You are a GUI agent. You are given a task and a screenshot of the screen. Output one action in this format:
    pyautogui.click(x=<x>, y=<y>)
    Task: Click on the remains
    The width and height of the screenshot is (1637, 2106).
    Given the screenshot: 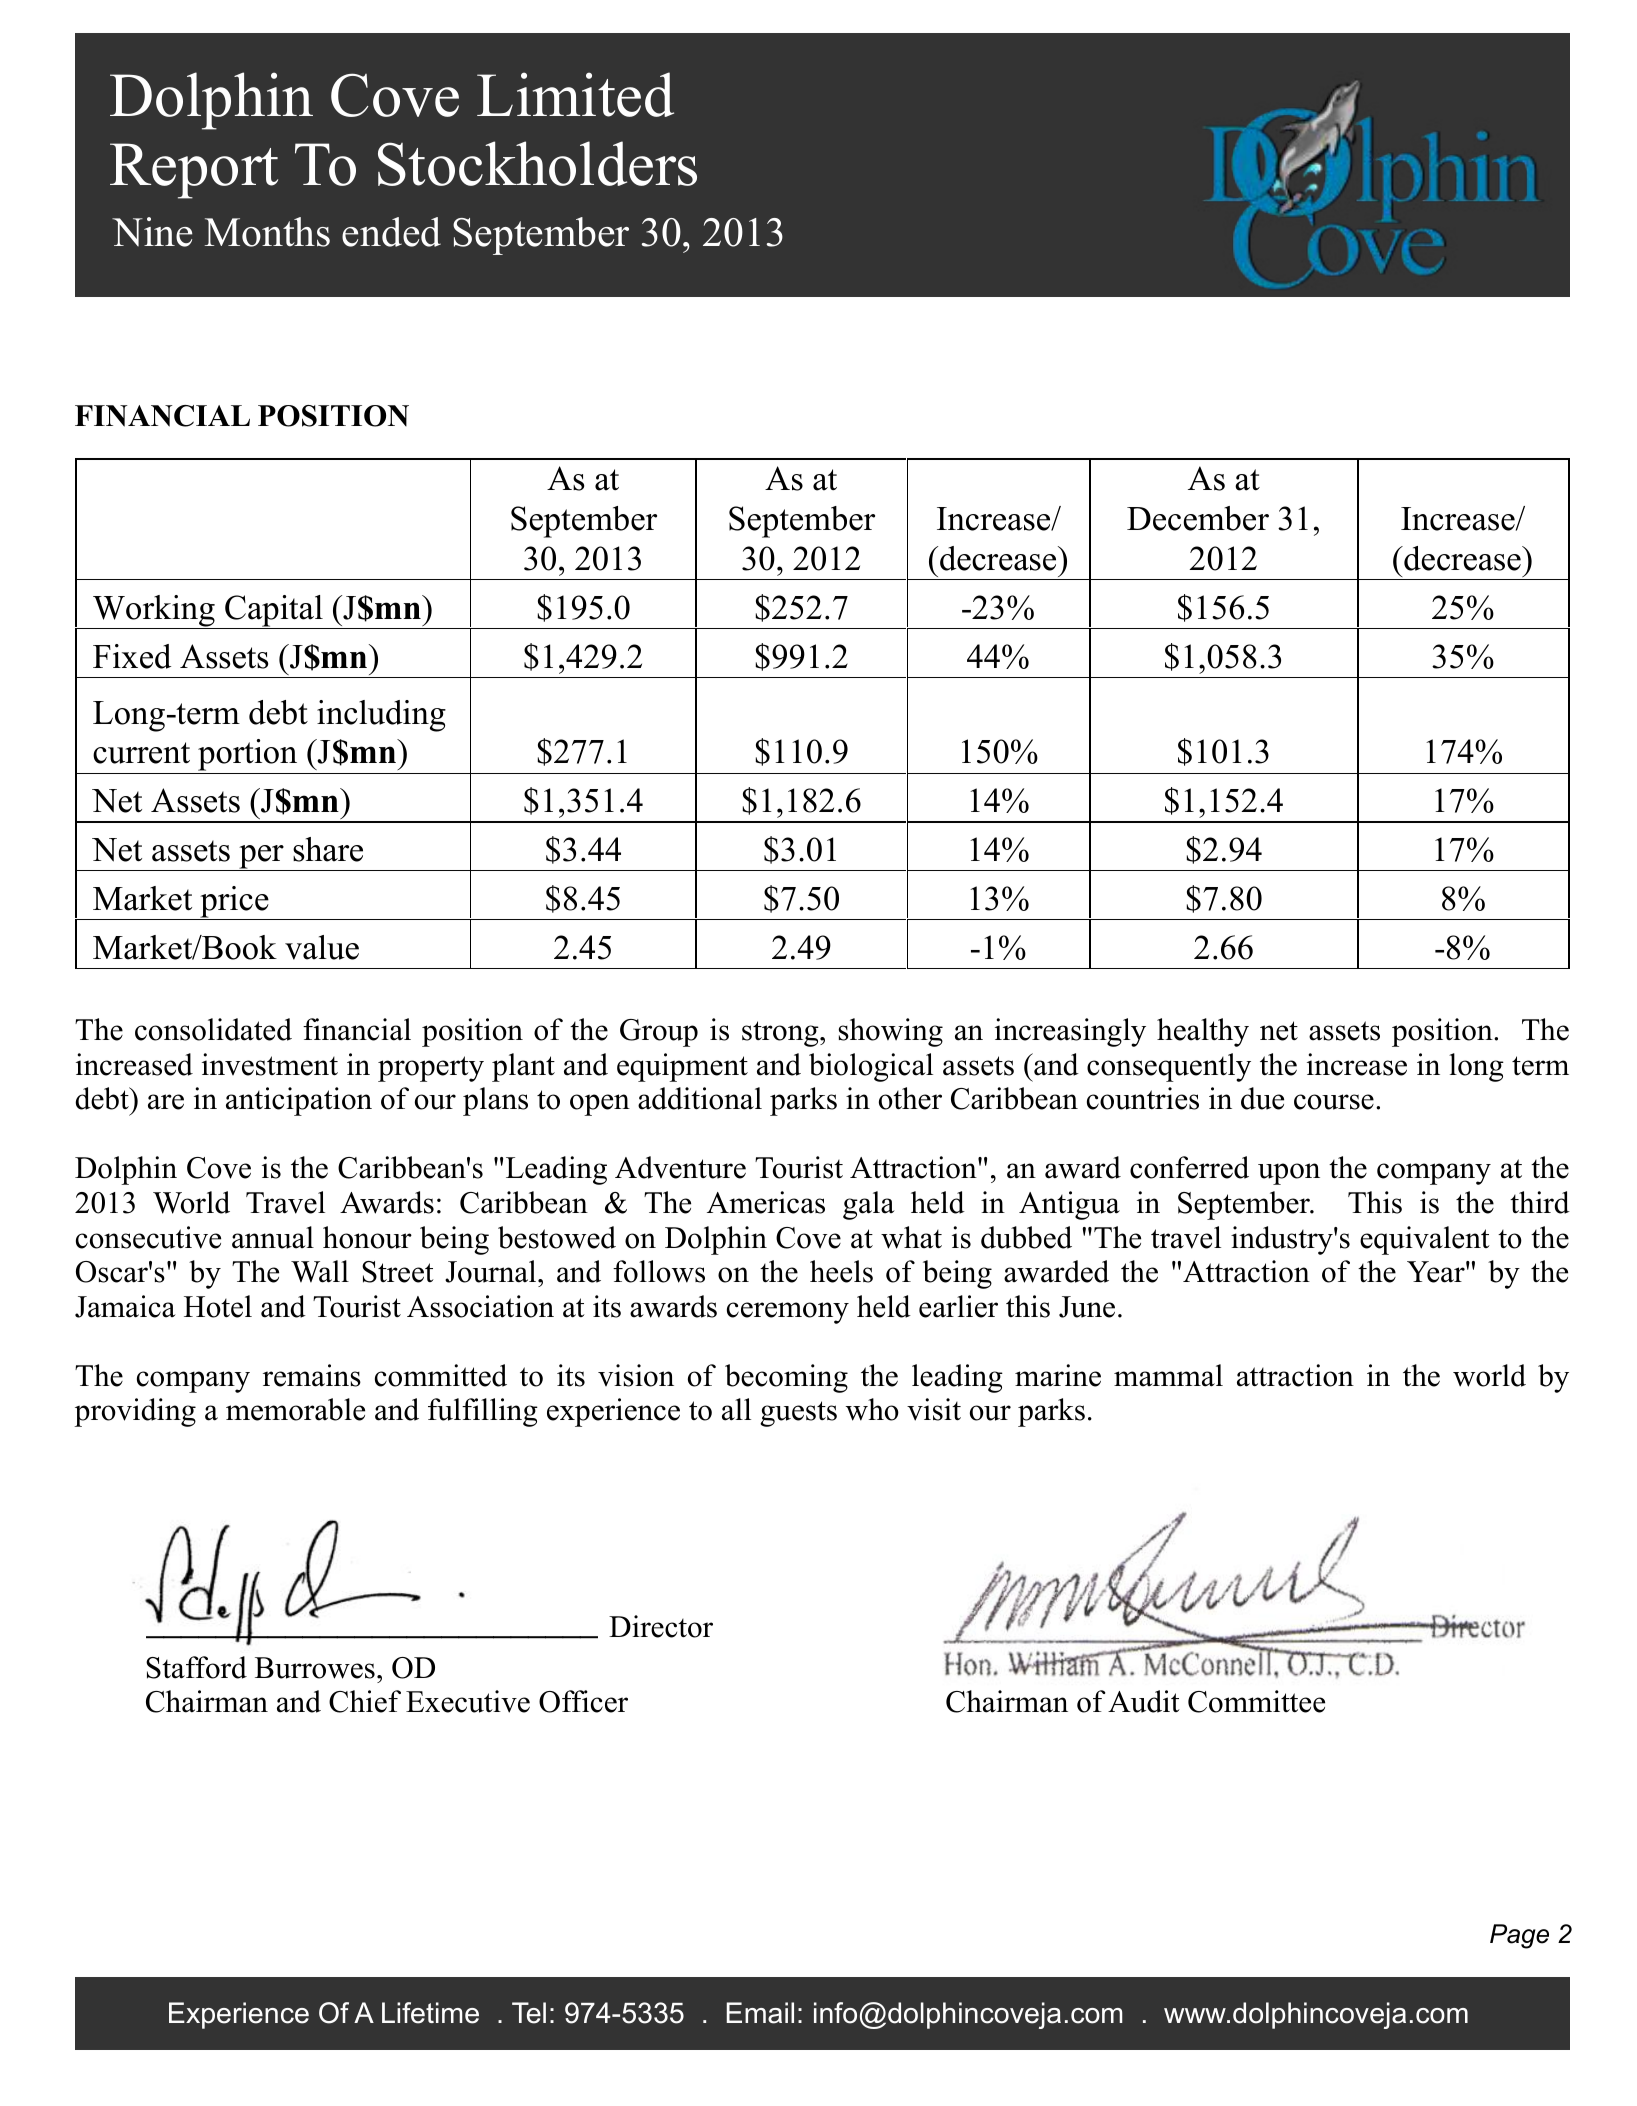 What is the action you would take?
    pyautogui.click(x=312, y=1375)
